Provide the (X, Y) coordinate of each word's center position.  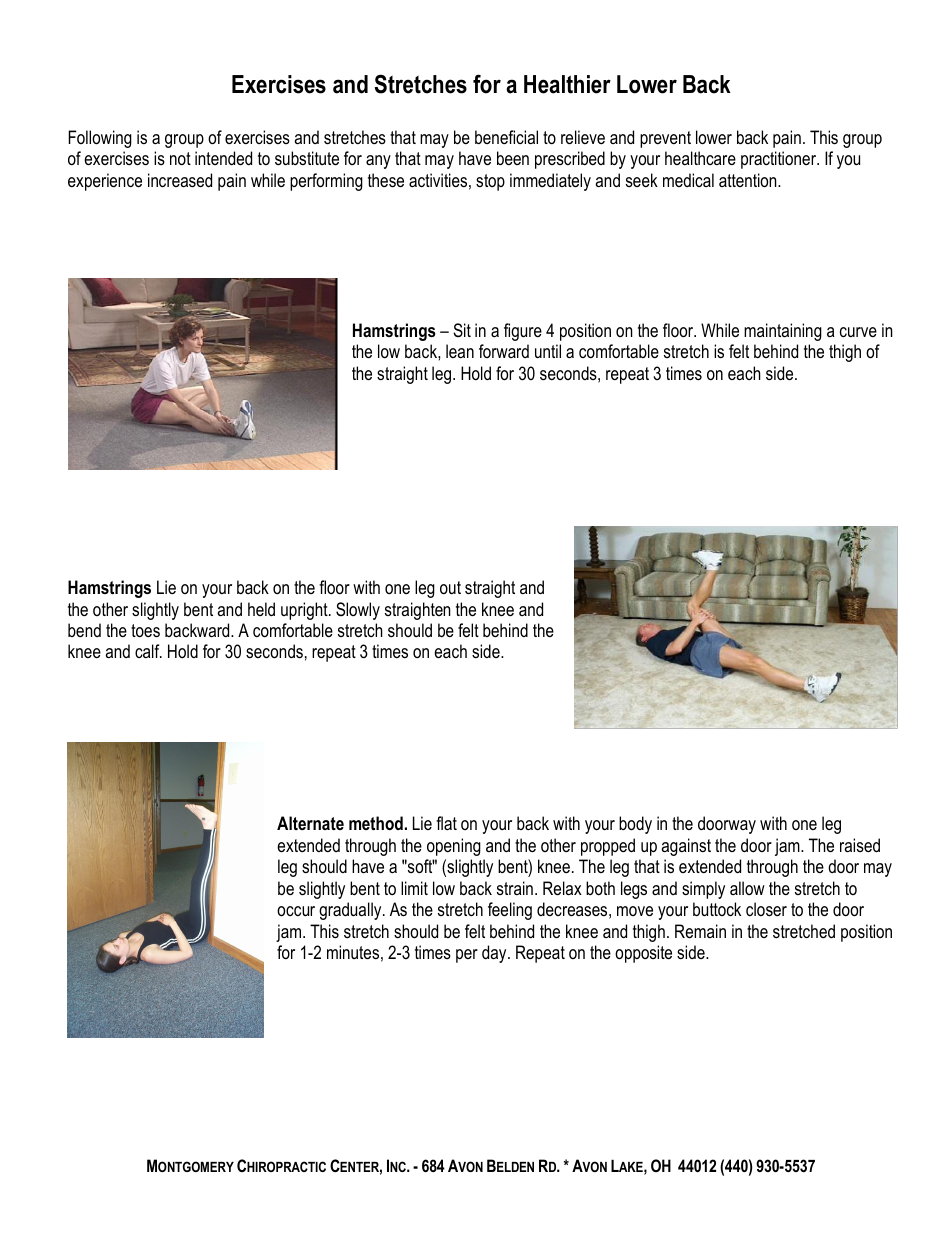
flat (446, 823)
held (261, 609)
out (450, 587)
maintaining (783, 332)
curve (858, 332)
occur (296, 911)
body (635, 825)
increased (180, 180)
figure (523, 332)
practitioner (780, 160)
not (180, 158)
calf (148, 651)
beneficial (506, 137)
